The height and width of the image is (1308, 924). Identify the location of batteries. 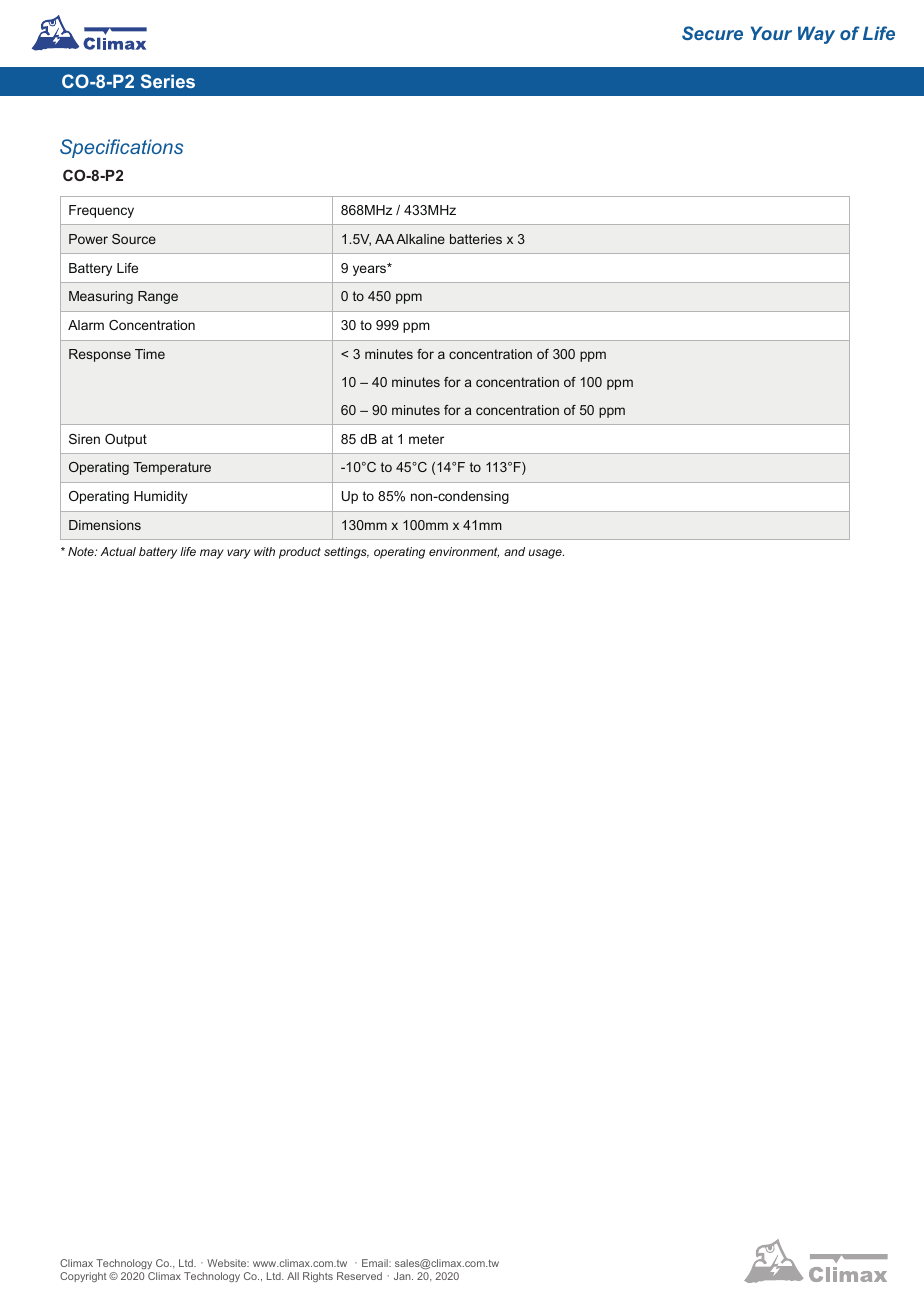
(476, 239).
